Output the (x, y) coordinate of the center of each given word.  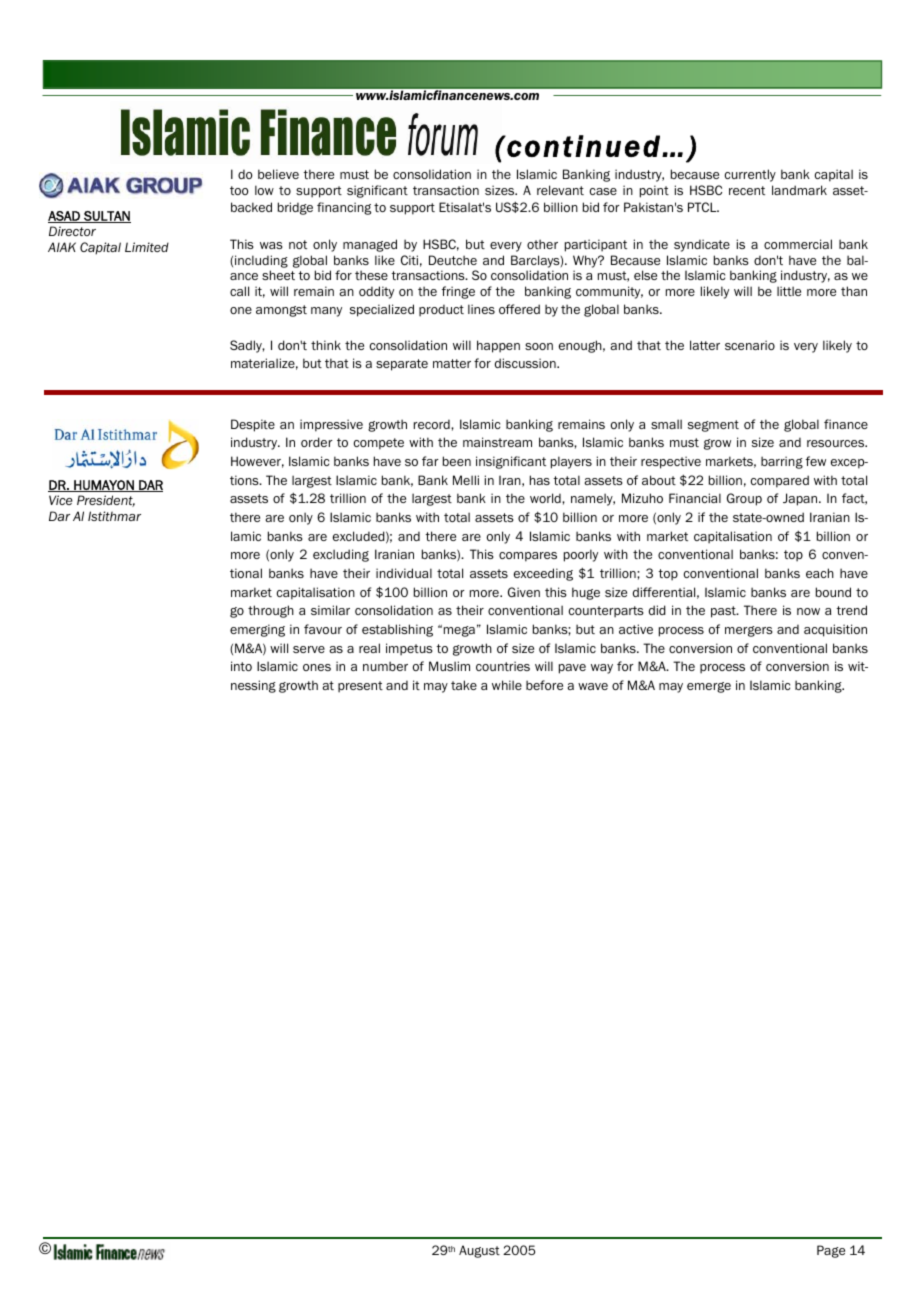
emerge (709, 687)
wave (593, 686)
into (241, 666)
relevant (560, 190)
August (479, 1251)
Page (831, 1251)
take (464, 685)
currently (750, 175)
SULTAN (106, 217)
